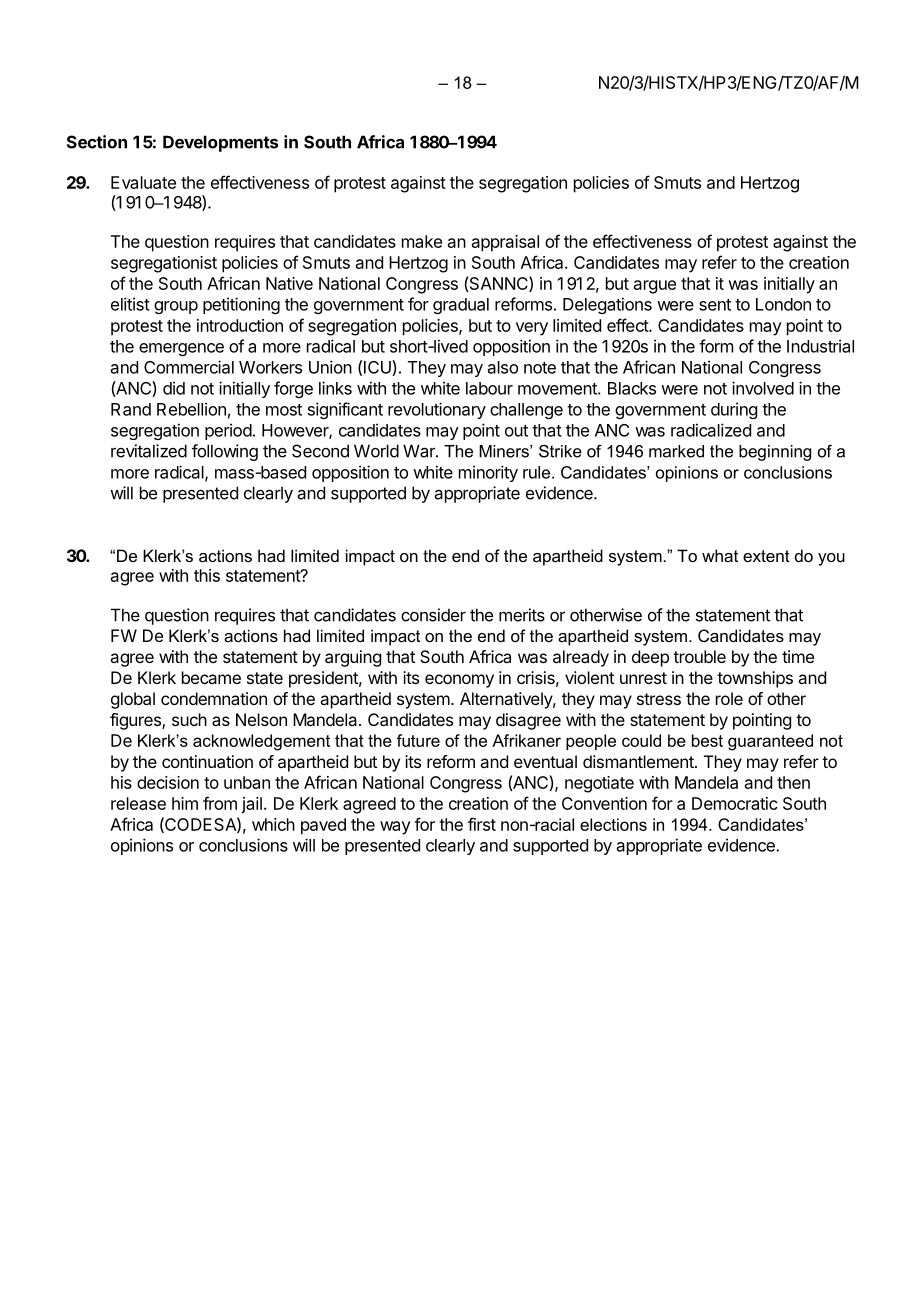  I want to click on make, so click(422, 241).
